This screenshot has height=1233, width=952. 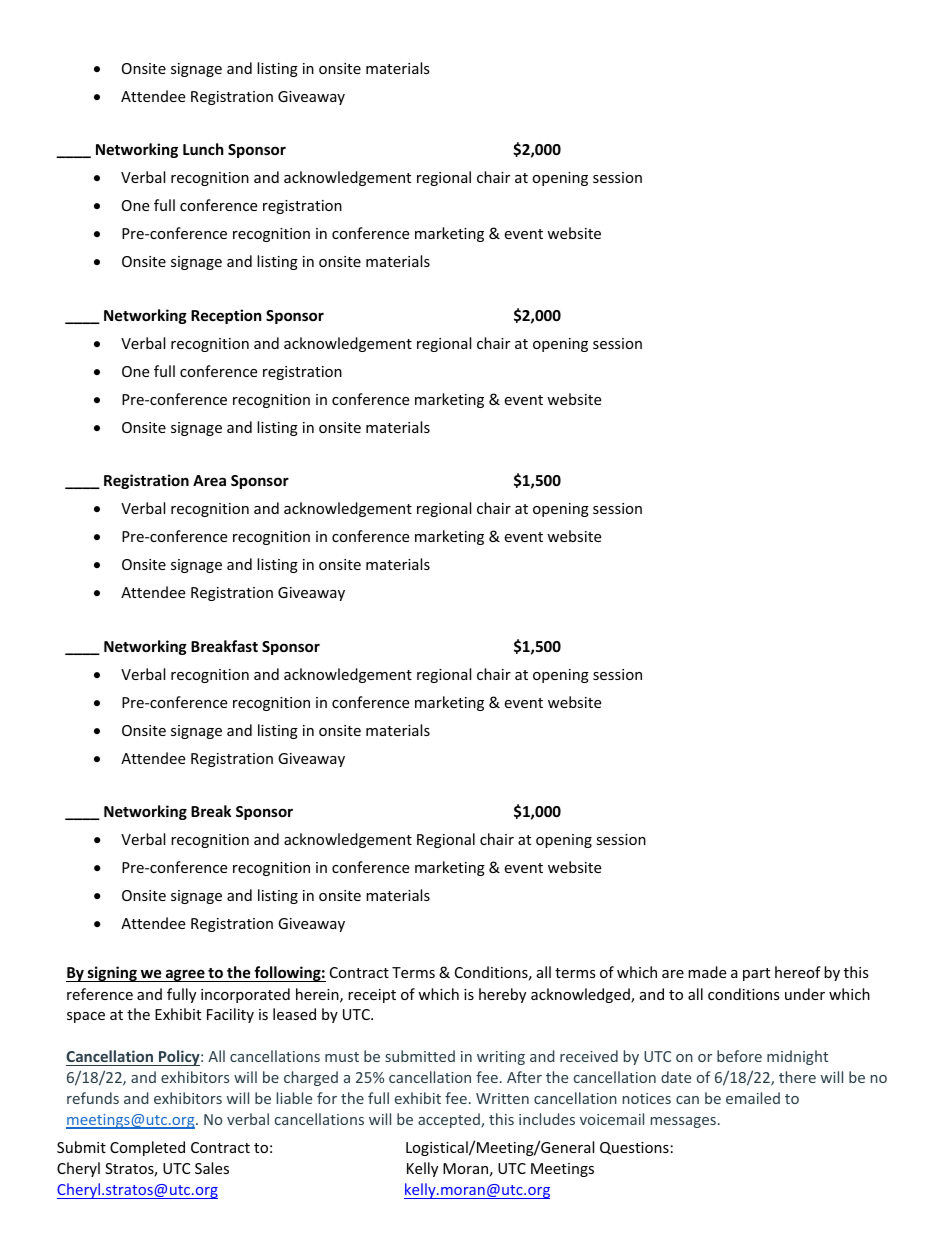 What do you see at coordinates (502, 995) in the screenshot?
I see `hereby` at bounding box center [502, 995].
